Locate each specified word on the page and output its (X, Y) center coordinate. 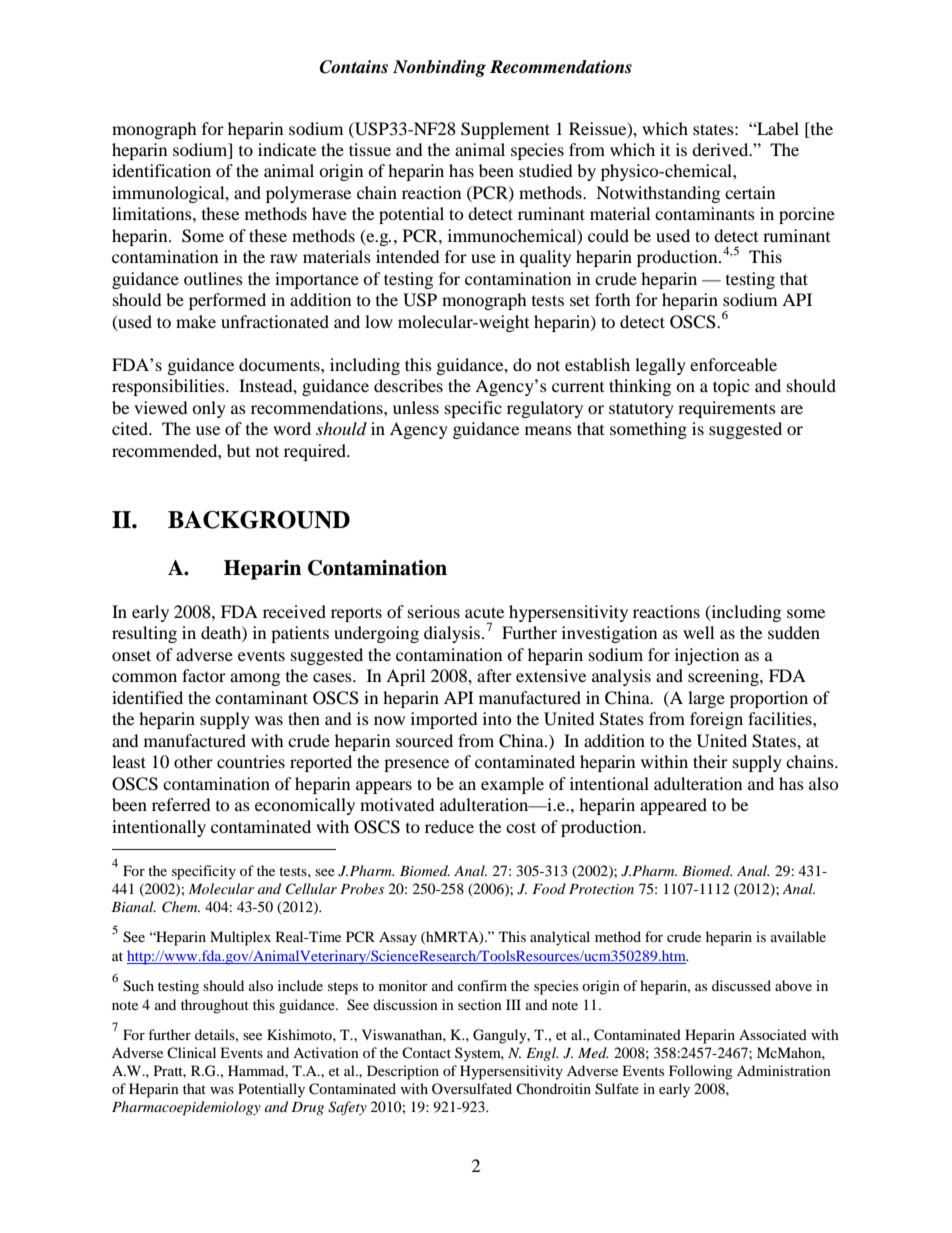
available (798, 936)
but (238, 450)
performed (227, 301)
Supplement (505, 130)
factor (204, 675)
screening (724, 677)
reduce (449, 826)
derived (721, 149)
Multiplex (240, 938)
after (494, 675)
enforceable (733, 364)
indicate (287, 149)
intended (408, 256)
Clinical (191, 1052)
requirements (727, 409)
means (548, 430)
